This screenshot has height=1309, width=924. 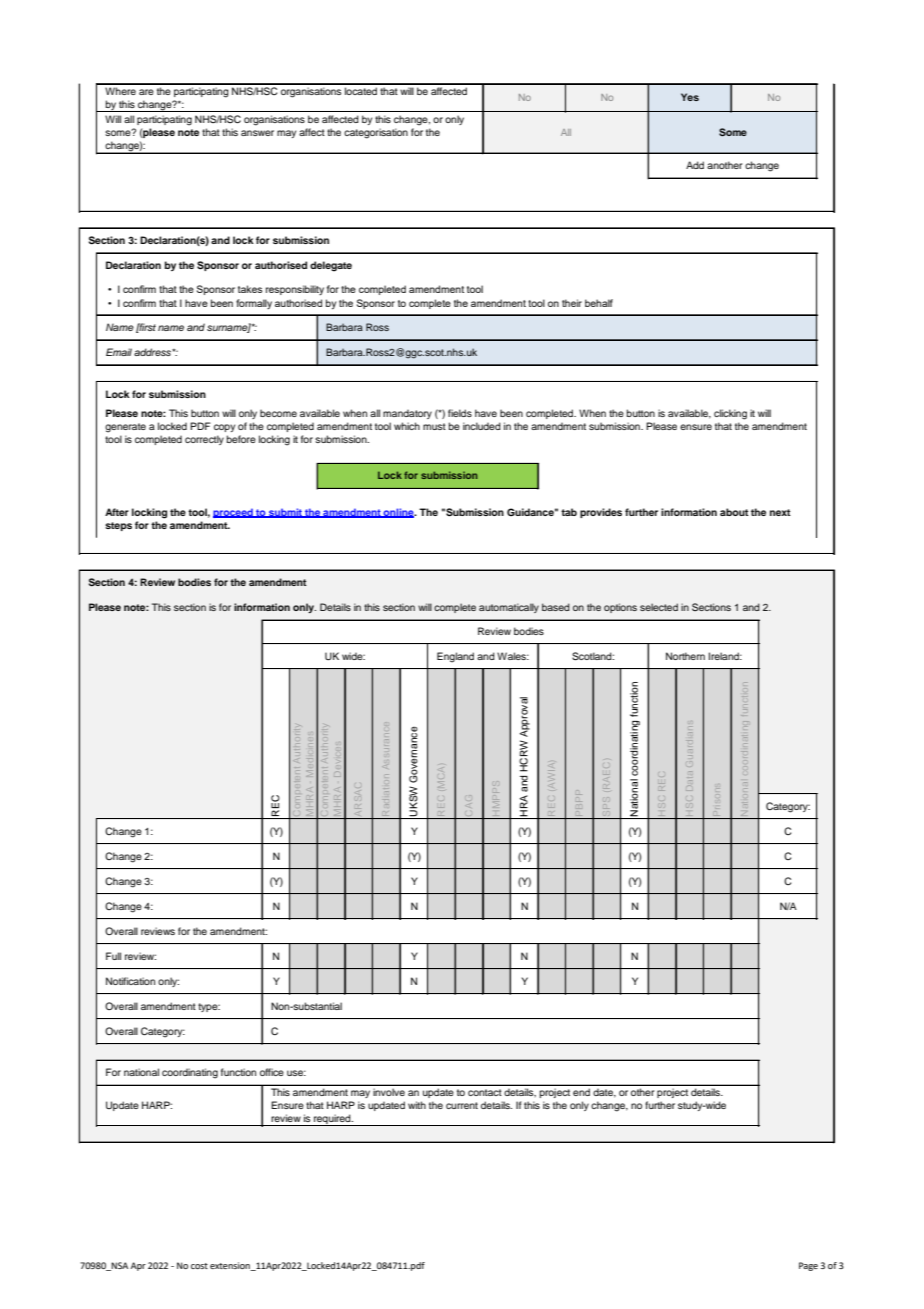 I want to click on answer, so click(x=257, y=133).
